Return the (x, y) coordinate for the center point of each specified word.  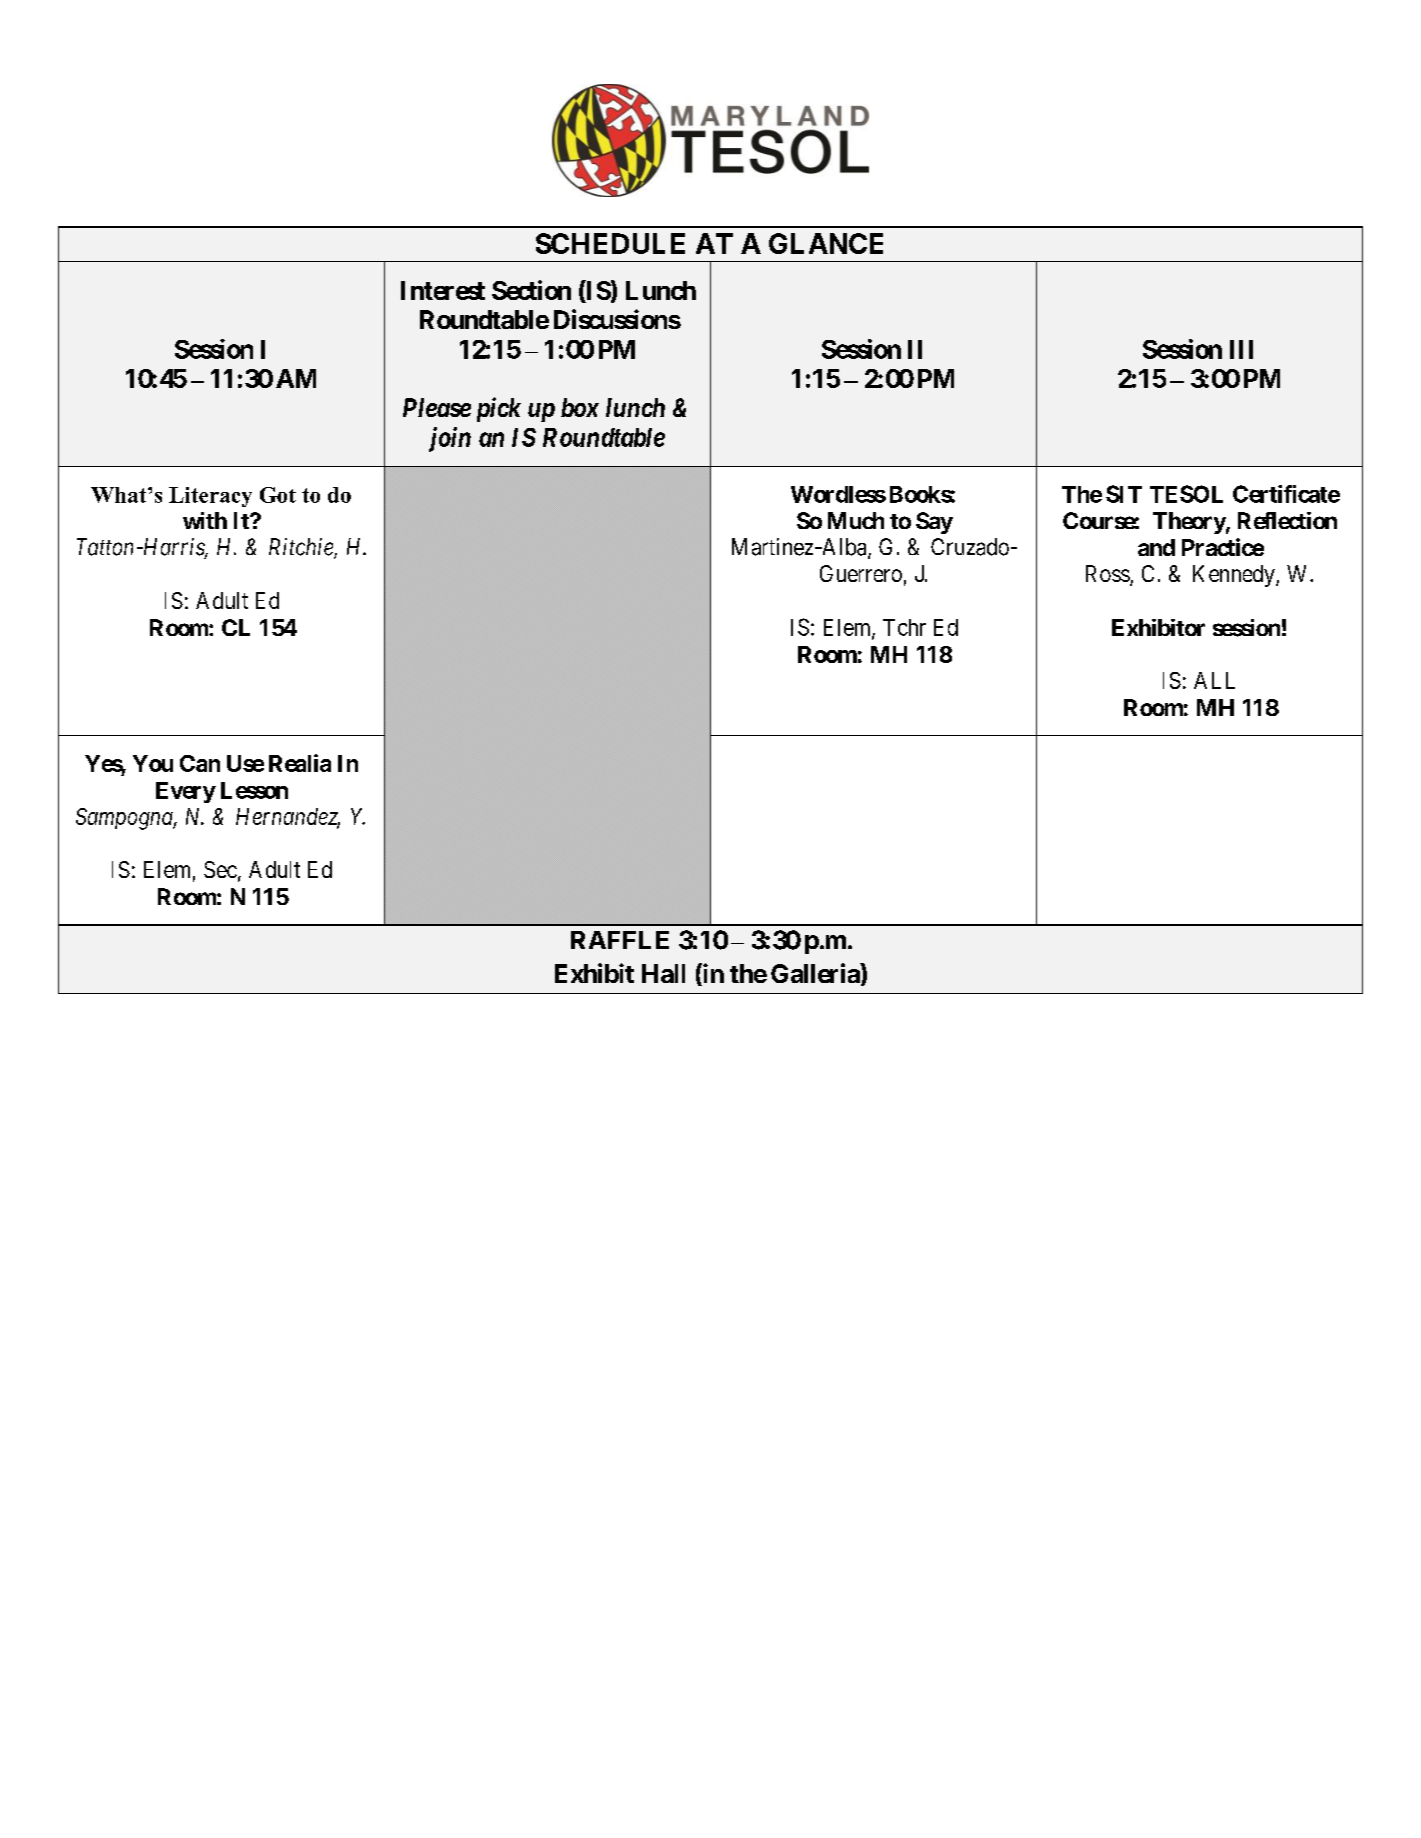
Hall (663, 973)
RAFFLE (620, 940)
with (205, 520)
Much (856, 520)
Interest (443, 290)
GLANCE (826, 243)
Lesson (254, 790)
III (1241, 349)
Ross (1108, 573)
